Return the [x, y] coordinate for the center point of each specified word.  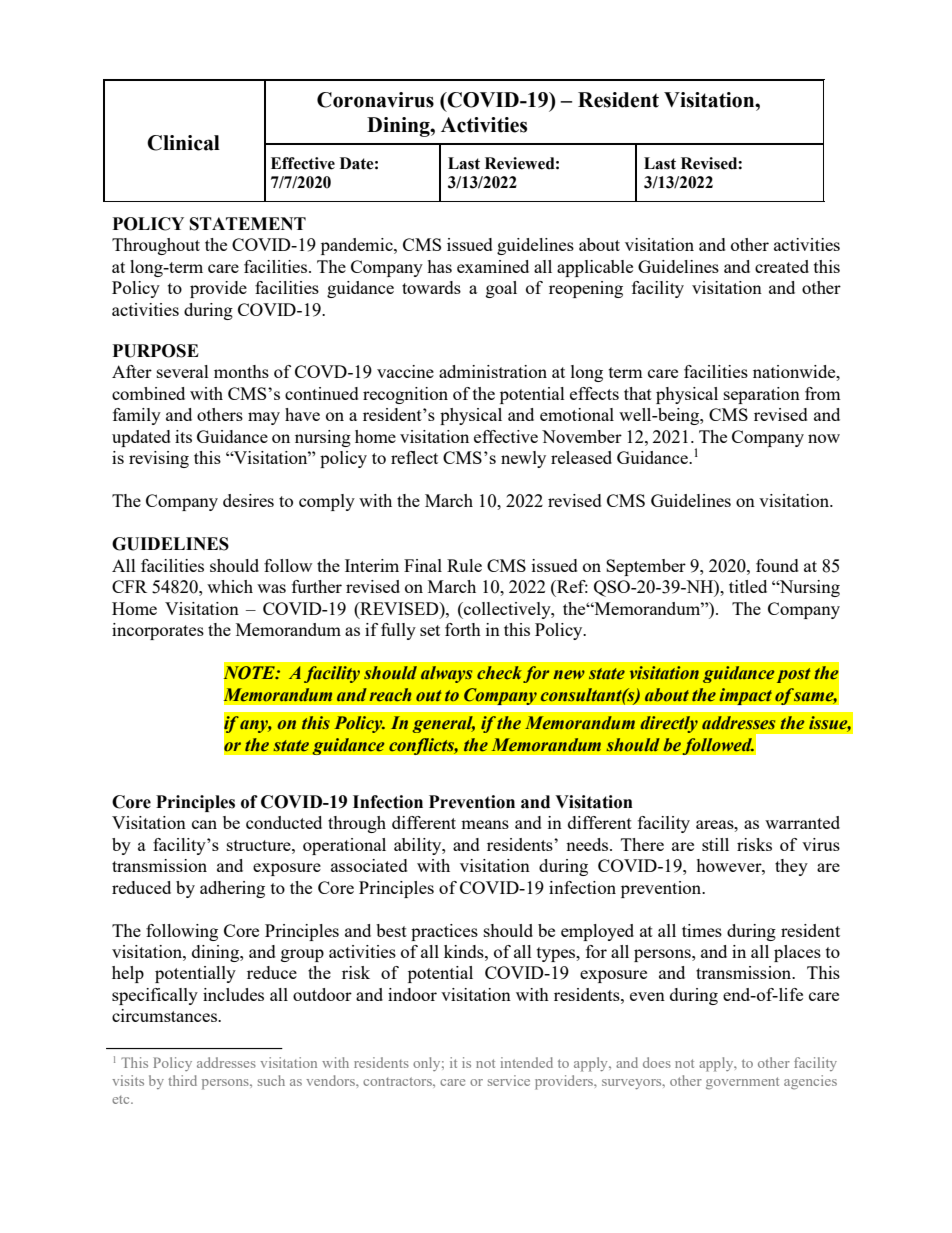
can [204, 824]
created [782, 266]
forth [463, 629]
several [183, 371]
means [485, 824]
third [182, 1080]
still [715, 844]
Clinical [183, 143]
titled [748, 586]
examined [493, 266]
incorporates [158, 631]
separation [762, 395]
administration [493, 371]
